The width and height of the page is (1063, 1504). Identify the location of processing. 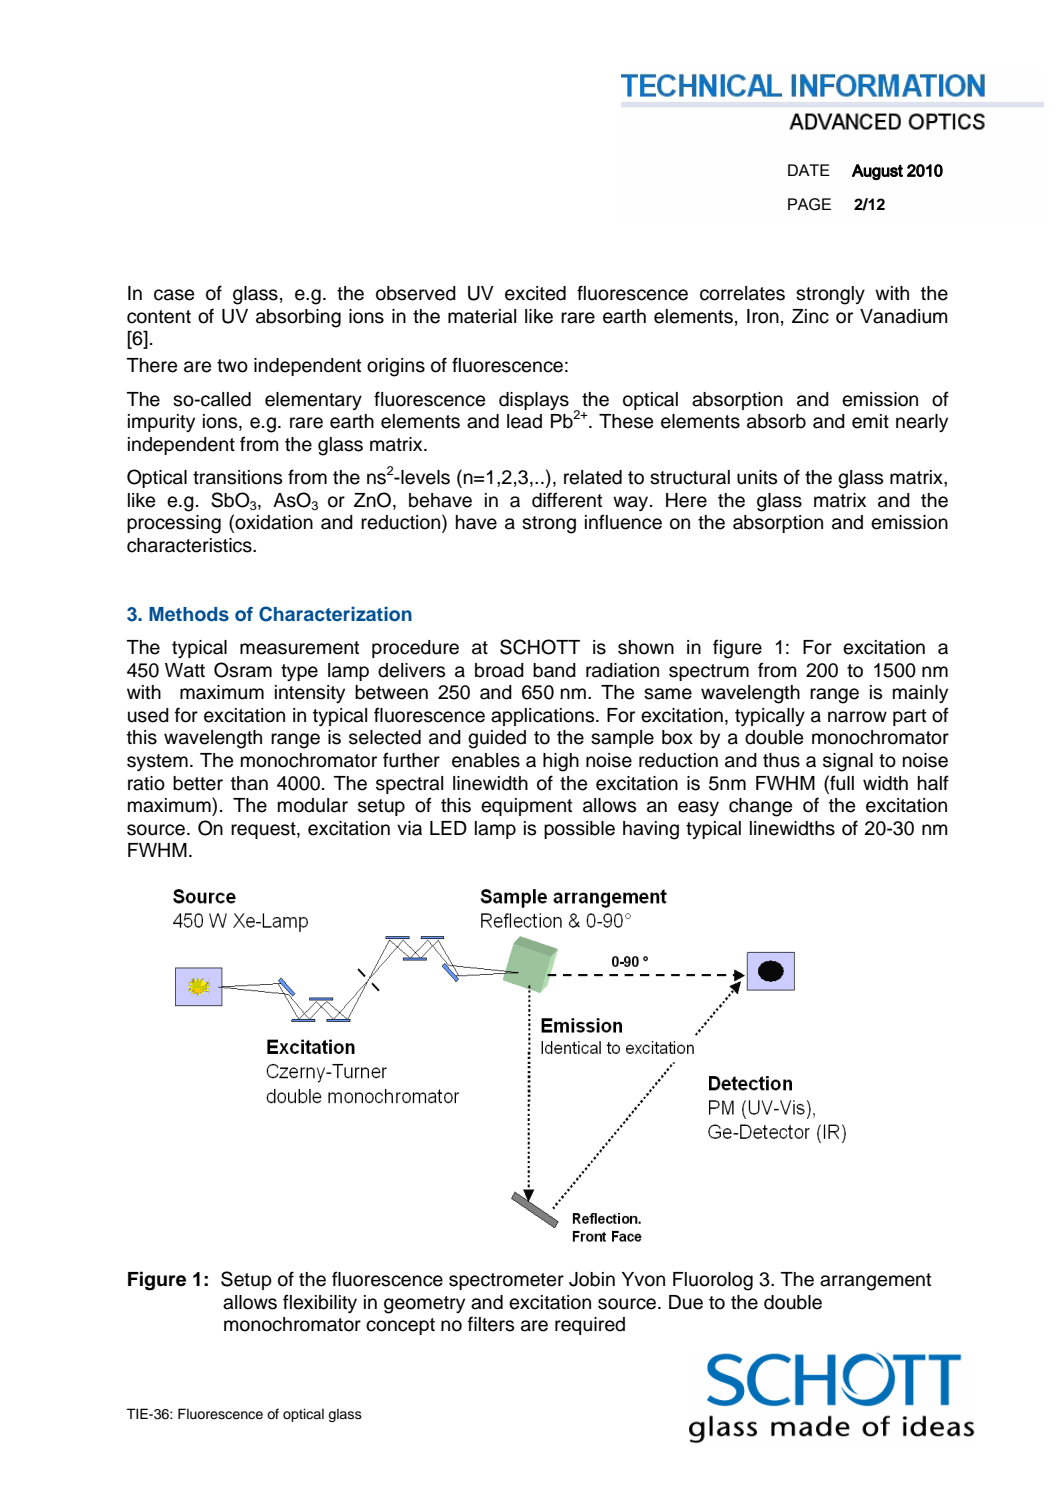
(174, 524).
